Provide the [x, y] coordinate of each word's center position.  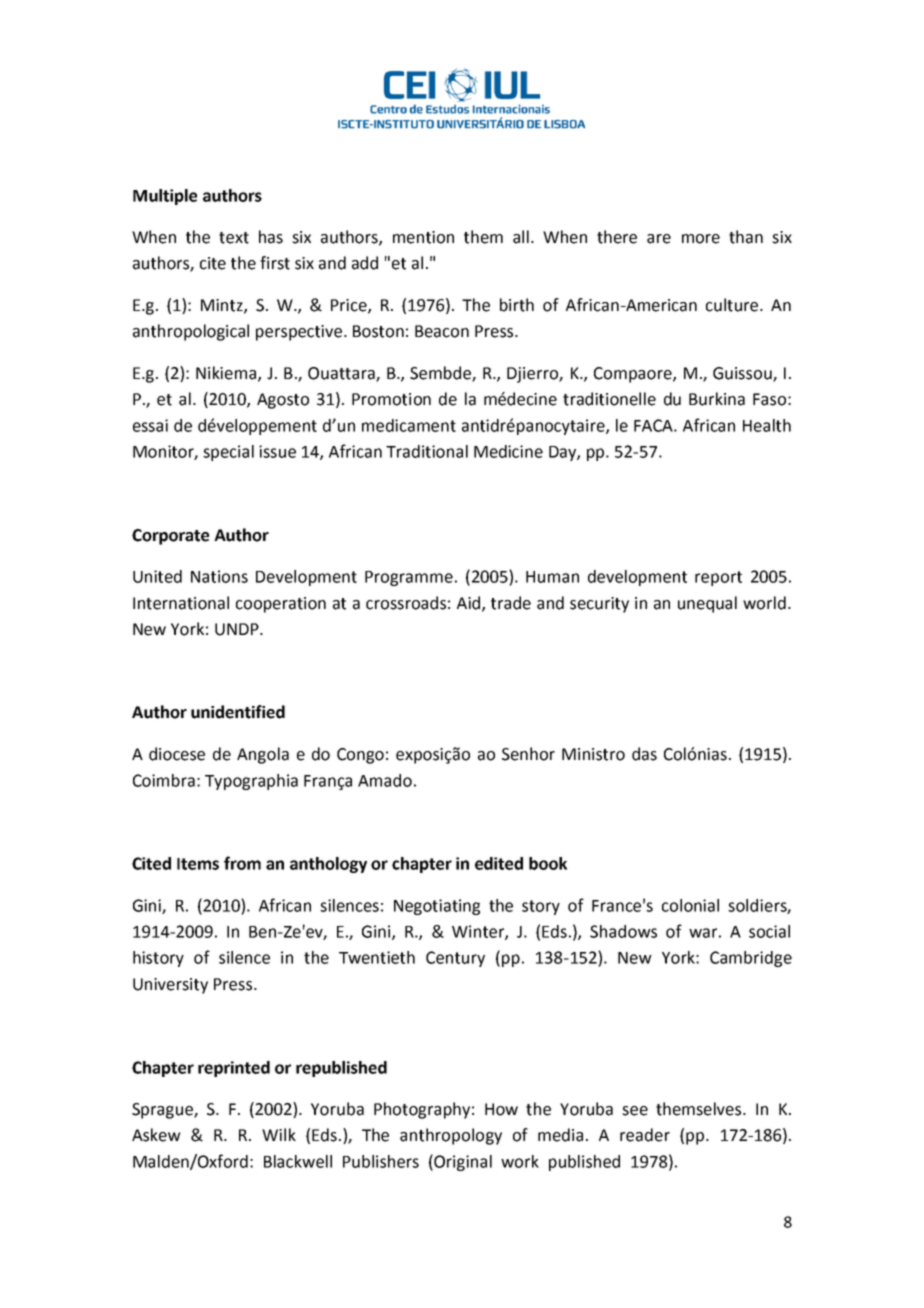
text [234, 238]
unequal [707, 604]
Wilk [279, 1134]
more [701, 239]
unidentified [238, 712]
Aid [470, 603]
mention [423, 237]
